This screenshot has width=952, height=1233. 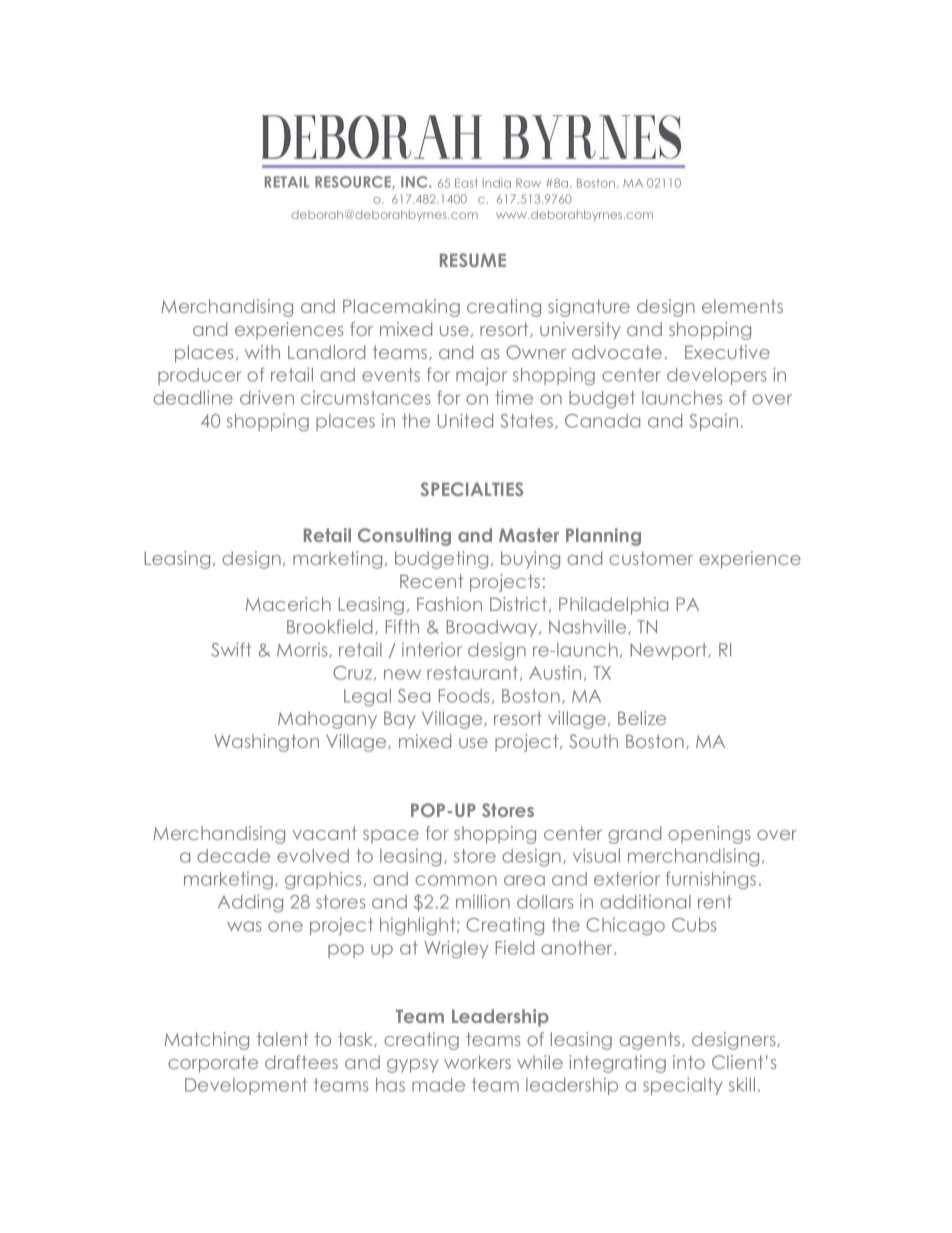 I want to click on talent, so click(x=282, y=1039).
